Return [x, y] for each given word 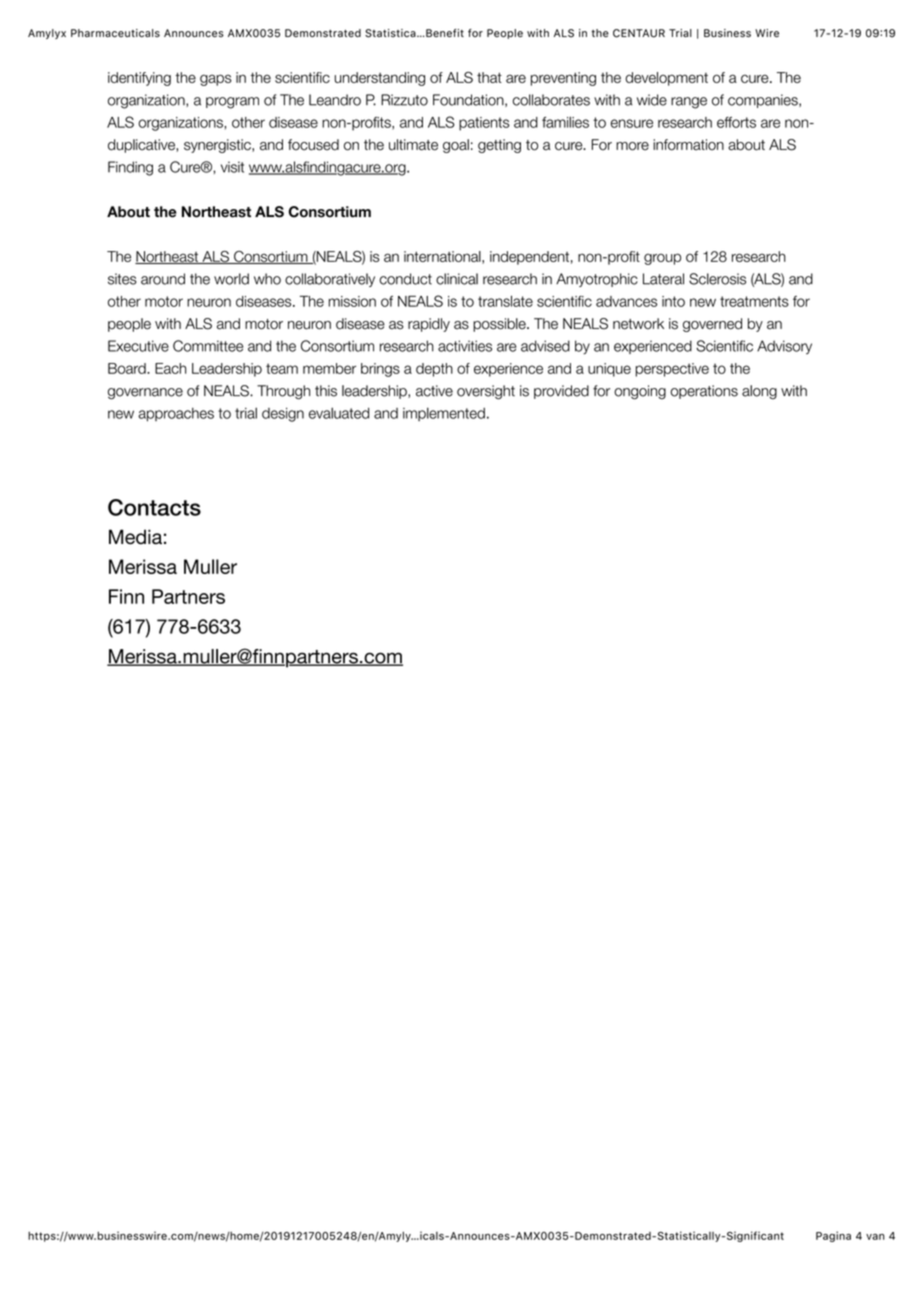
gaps [216, 80]
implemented [444, 414]
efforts [736, 122]
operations [704, 392]
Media [135, 537]
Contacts [154, 507]
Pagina [833, 1236]
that [489, 77]
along [759, 392]
